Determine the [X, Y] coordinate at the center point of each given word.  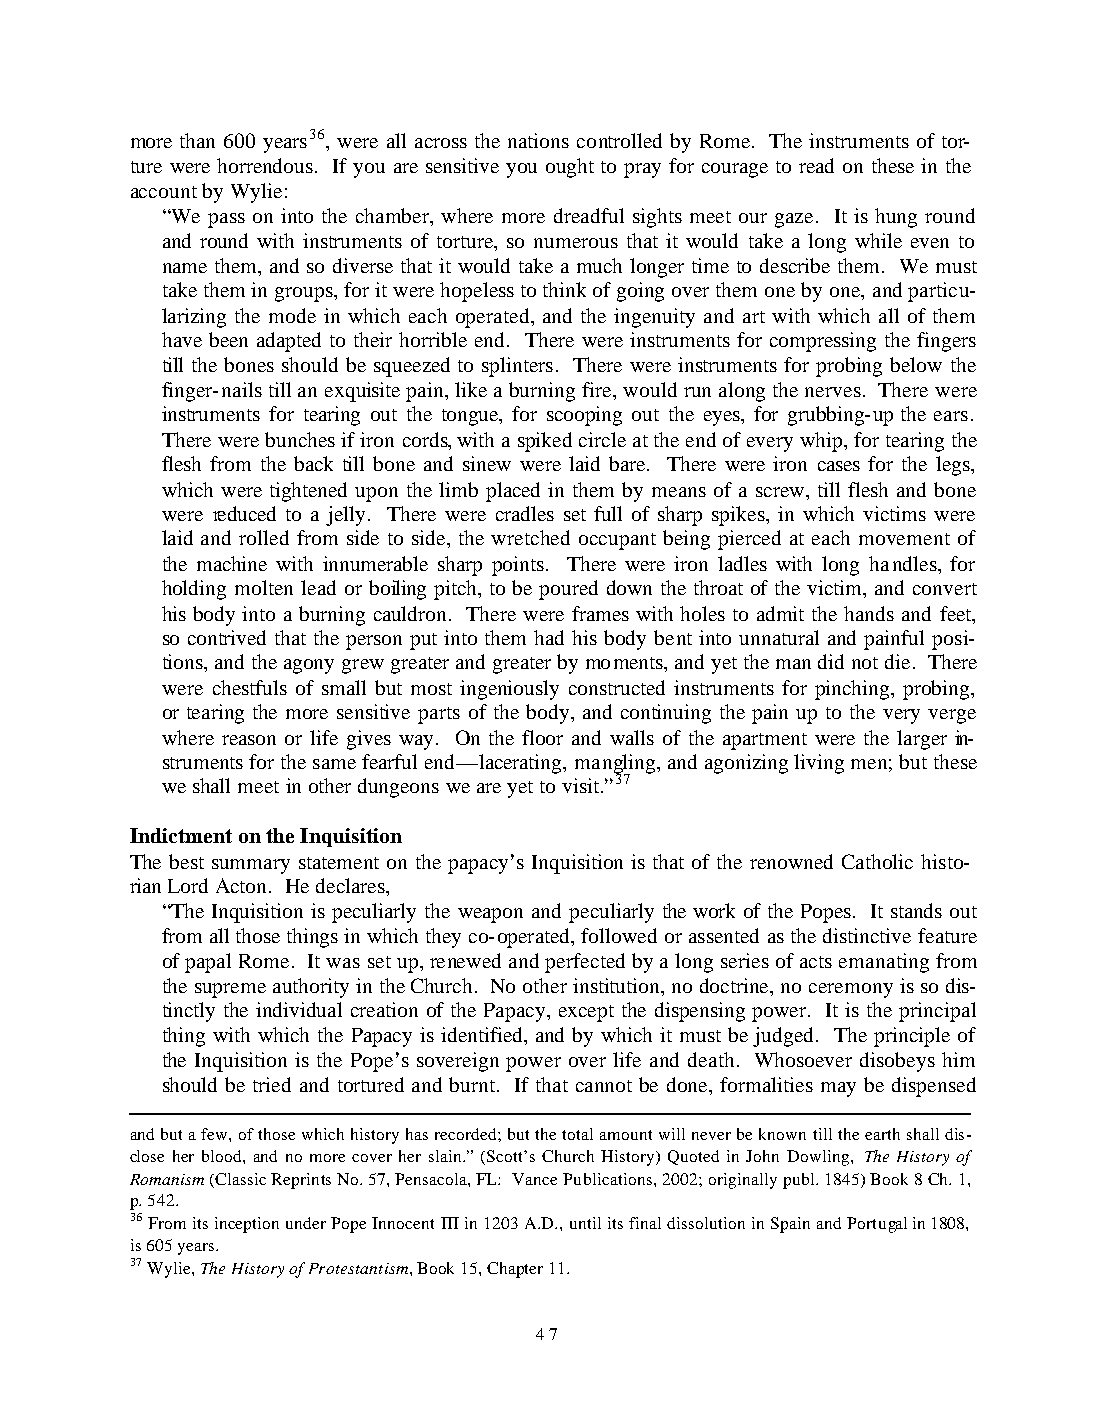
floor [542, 737]
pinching [853, 690]
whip [823, 442]
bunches [300, 439]
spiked [545, 442]
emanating [884, 963]
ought [570, 168]
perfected [585, 963]
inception [247, 1225]
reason [249, 740]
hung [896, 218]
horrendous [265, 165]
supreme [230, 990]
